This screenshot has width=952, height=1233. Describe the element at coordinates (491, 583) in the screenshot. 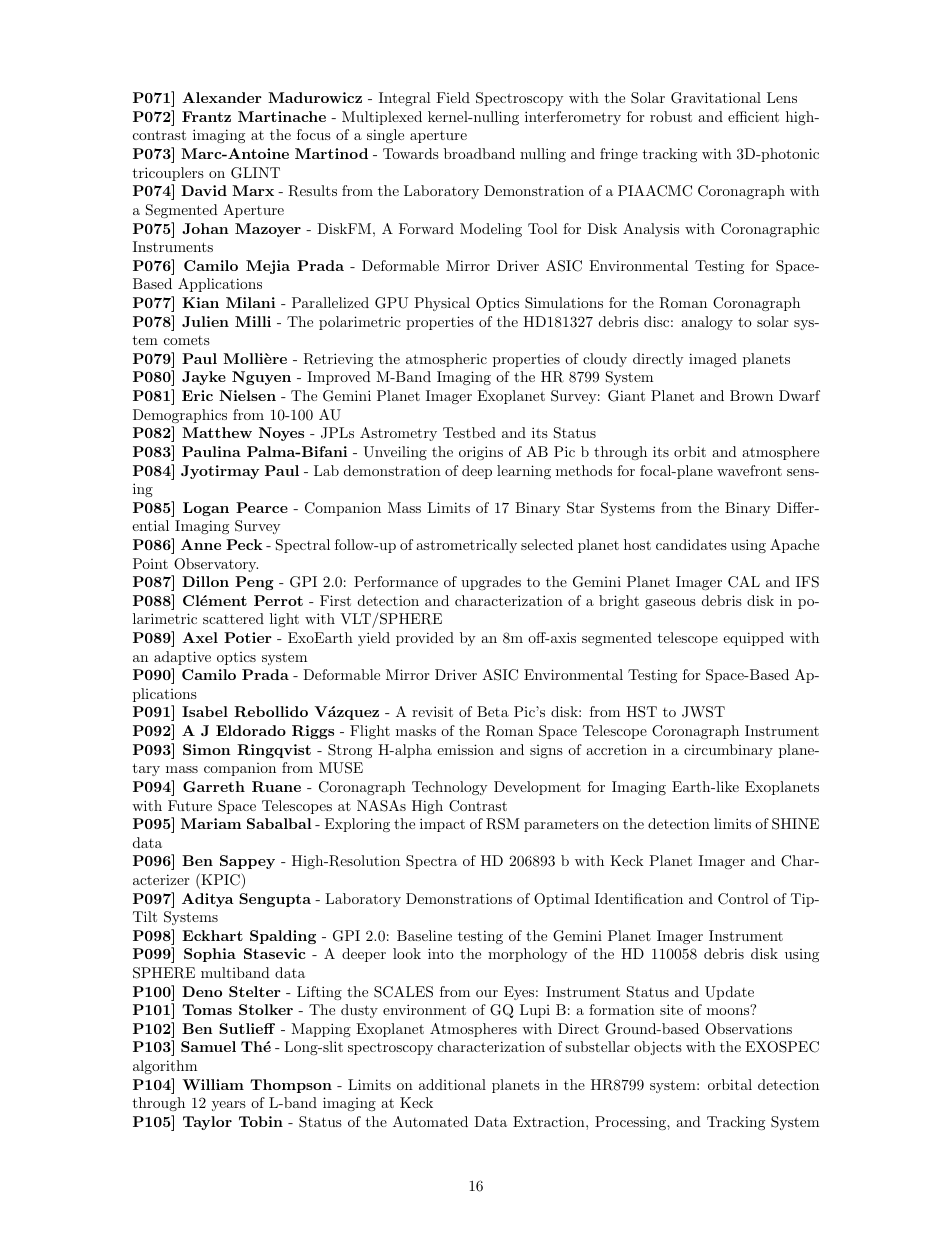

I see `upgrades` at that location.
